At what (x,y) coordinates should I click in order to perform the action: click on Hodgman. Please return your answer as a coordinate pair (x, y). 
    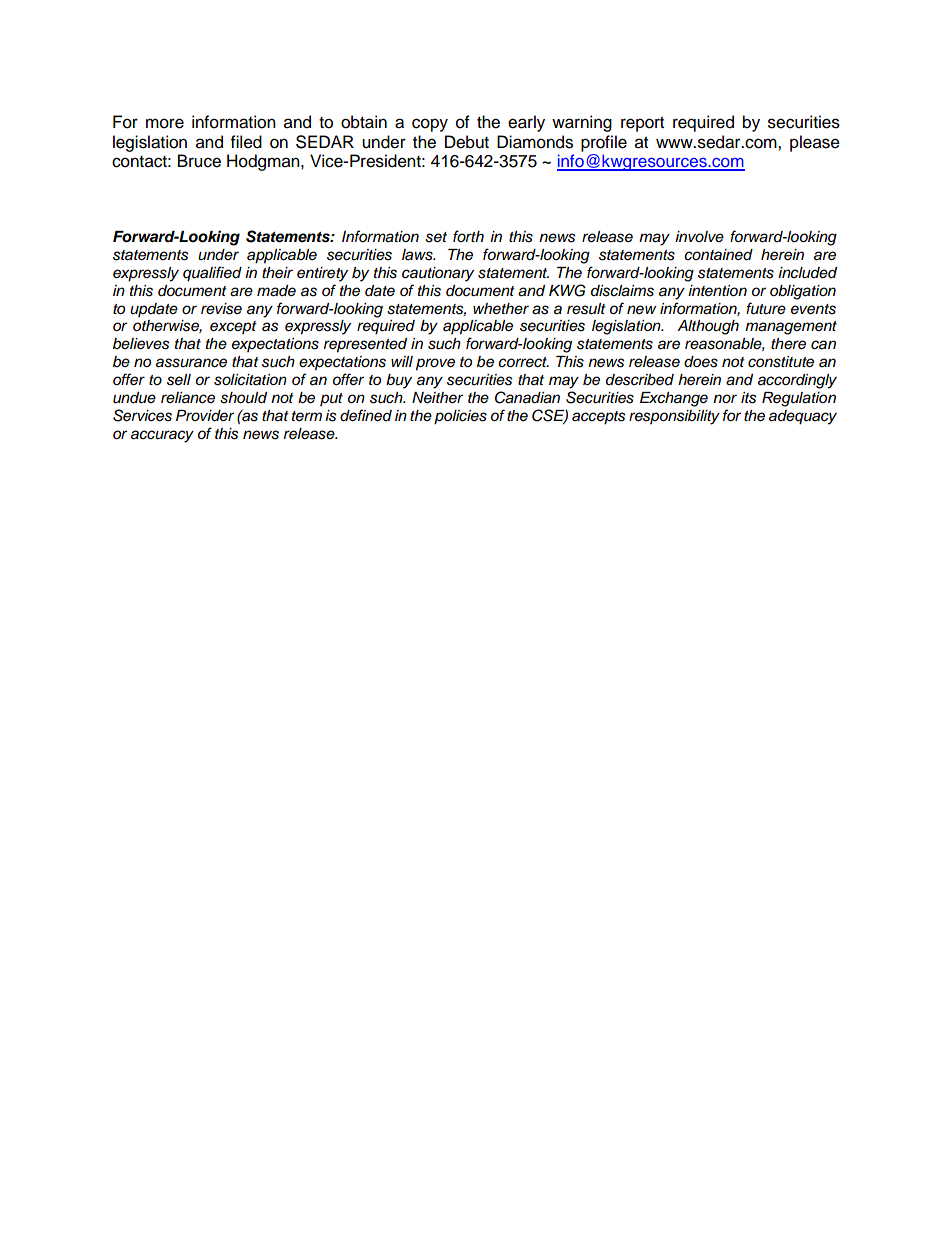
    Looking at the image, I should click on (264, 162).
